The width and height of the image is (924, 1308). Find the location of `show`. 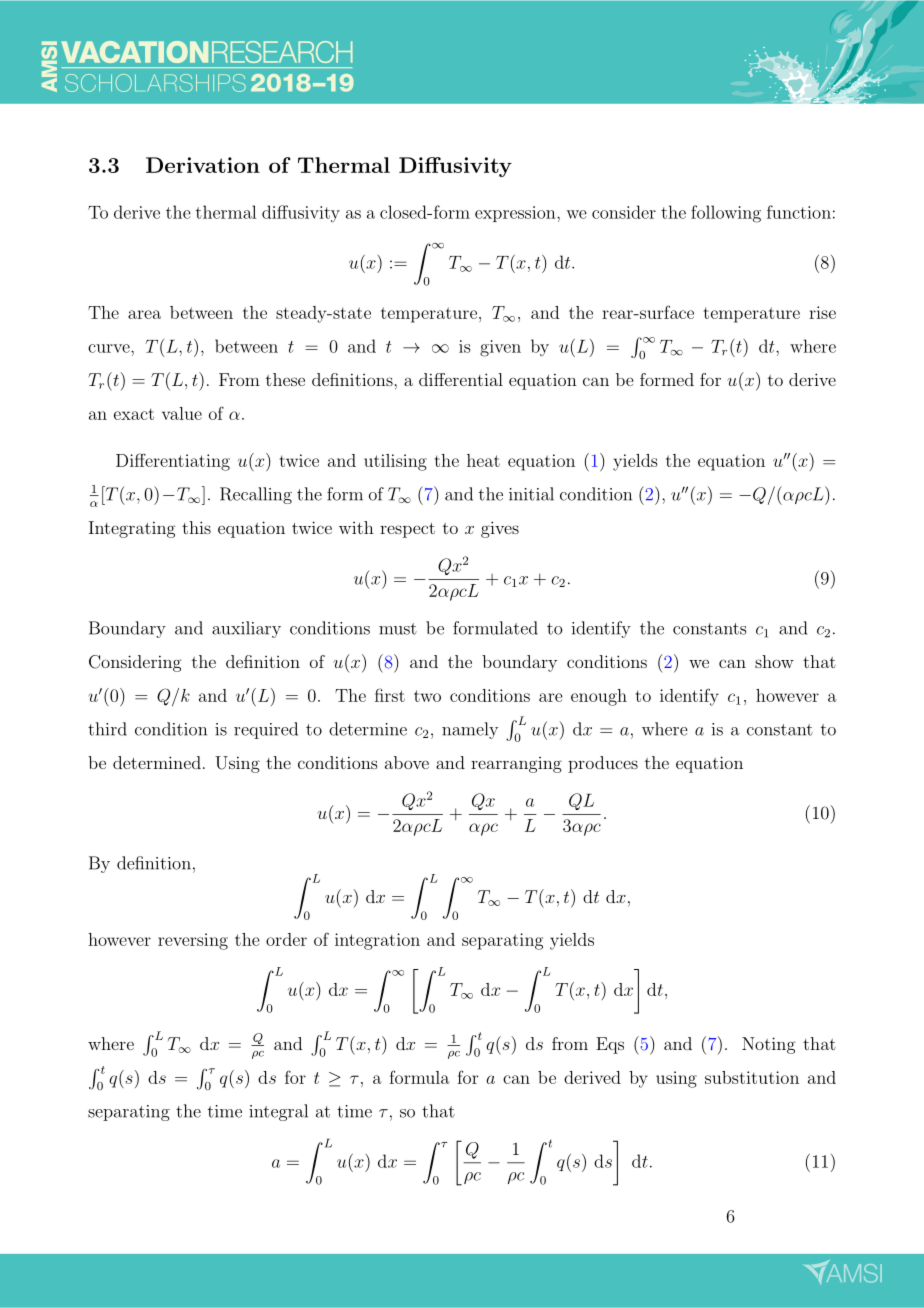

show is located at coordinates (774, 661).
